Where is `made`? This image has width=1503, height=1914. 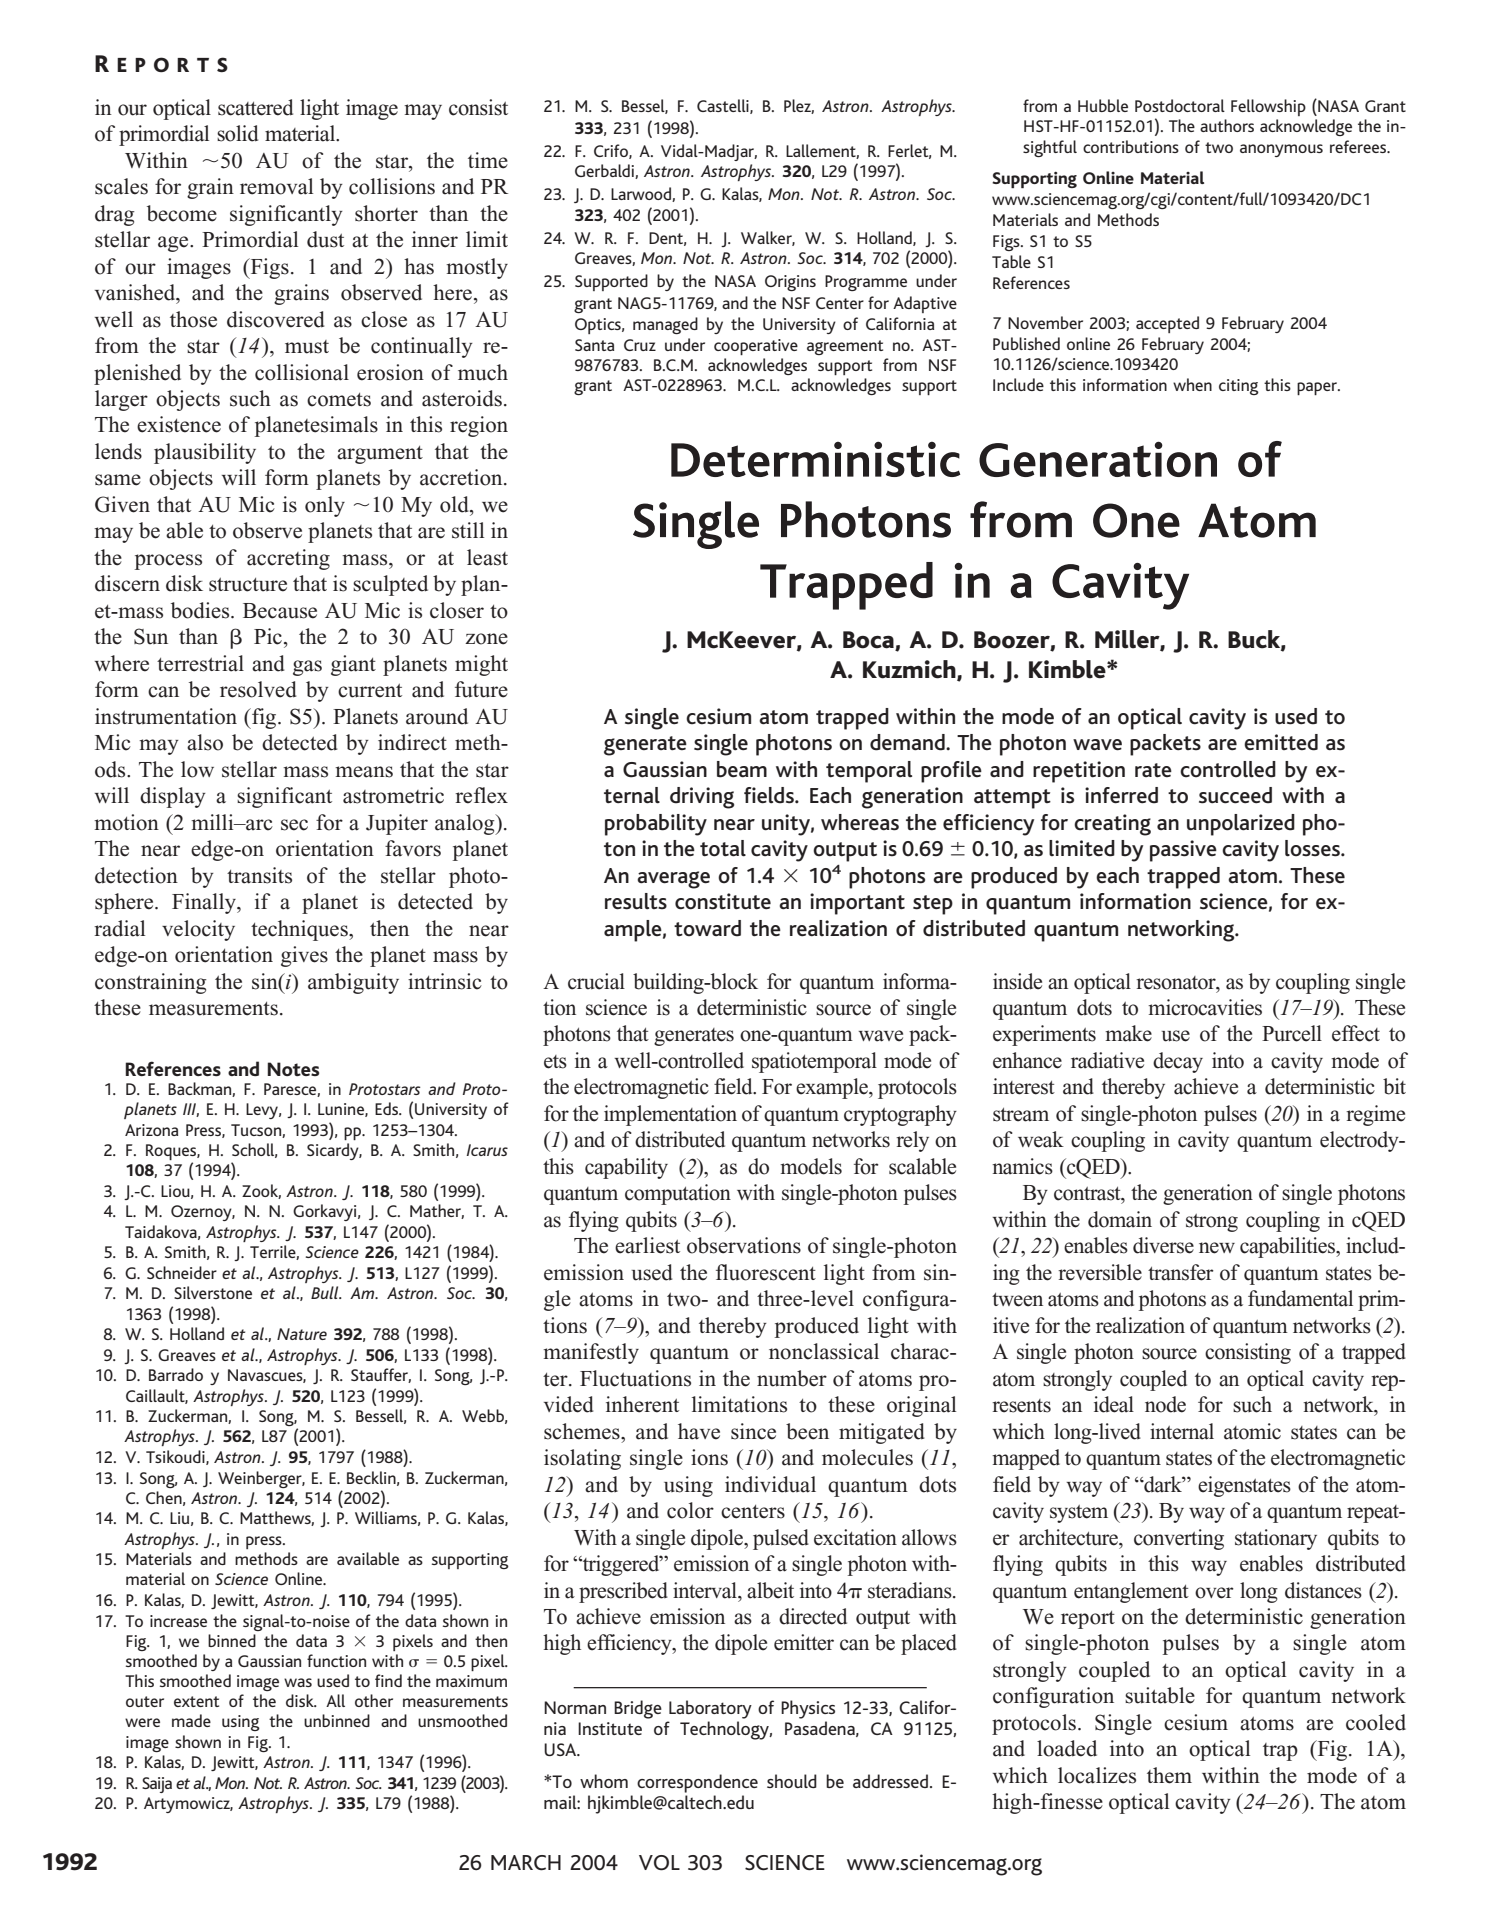 made is located at coordinates (191, 1720).
